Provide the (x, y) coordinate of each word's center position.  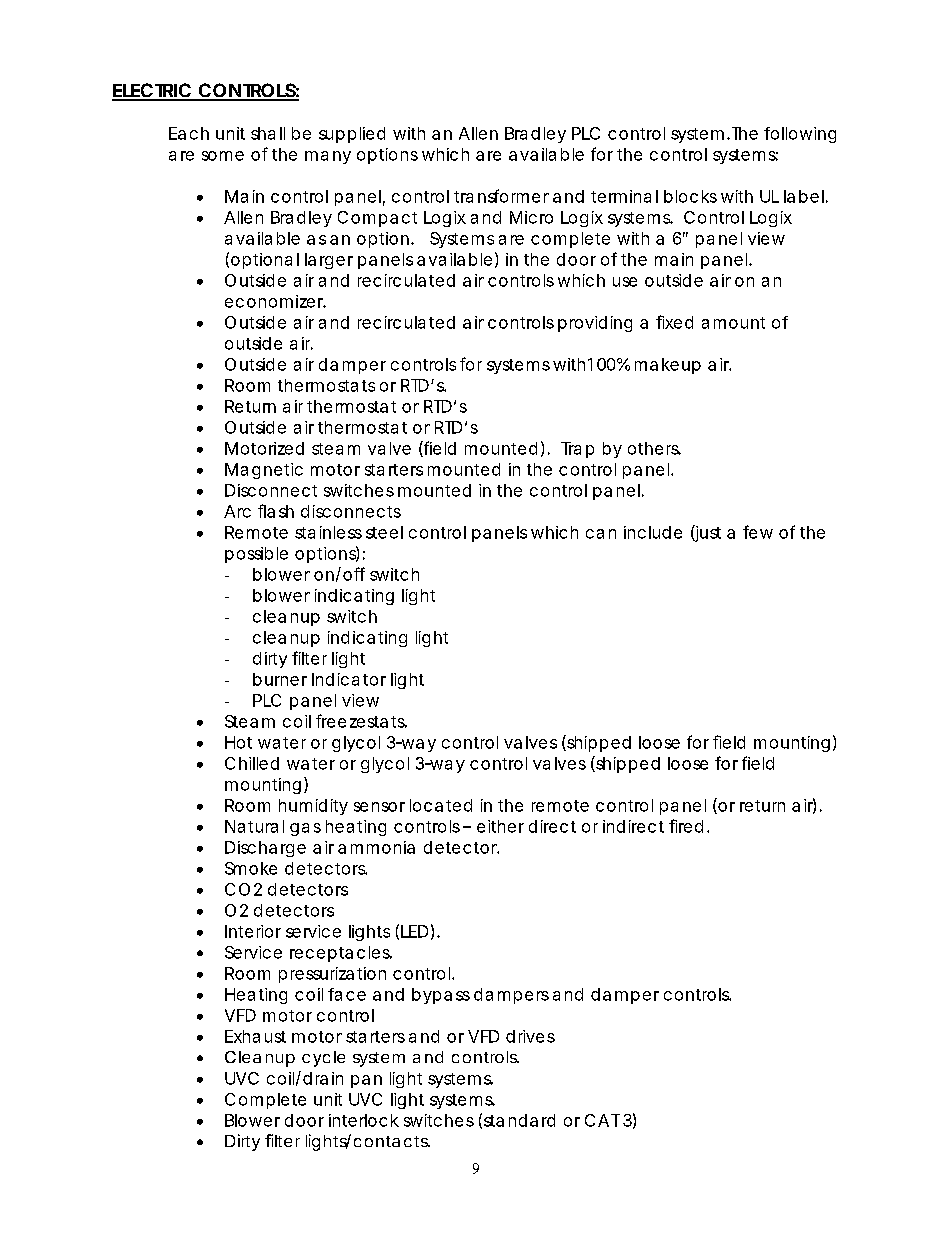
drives (530, 1036)
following (800, 135)
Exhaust (255, 1036)
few (758, 532)
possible (256, 555)
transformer (501, 196)
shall (268, 133)
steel (384, 532)
